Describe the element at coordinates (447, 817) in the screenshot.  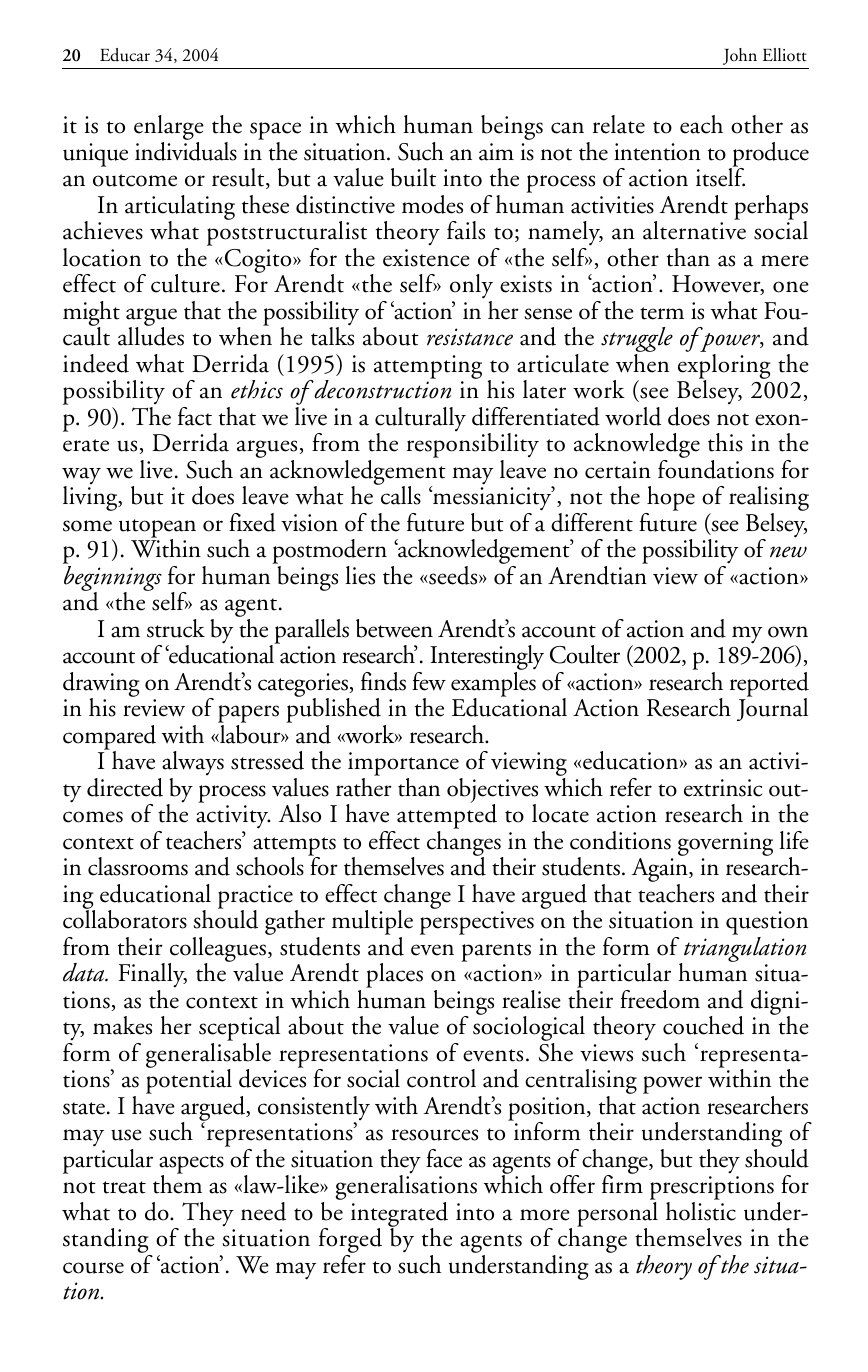
I see `attempted` at that location.
